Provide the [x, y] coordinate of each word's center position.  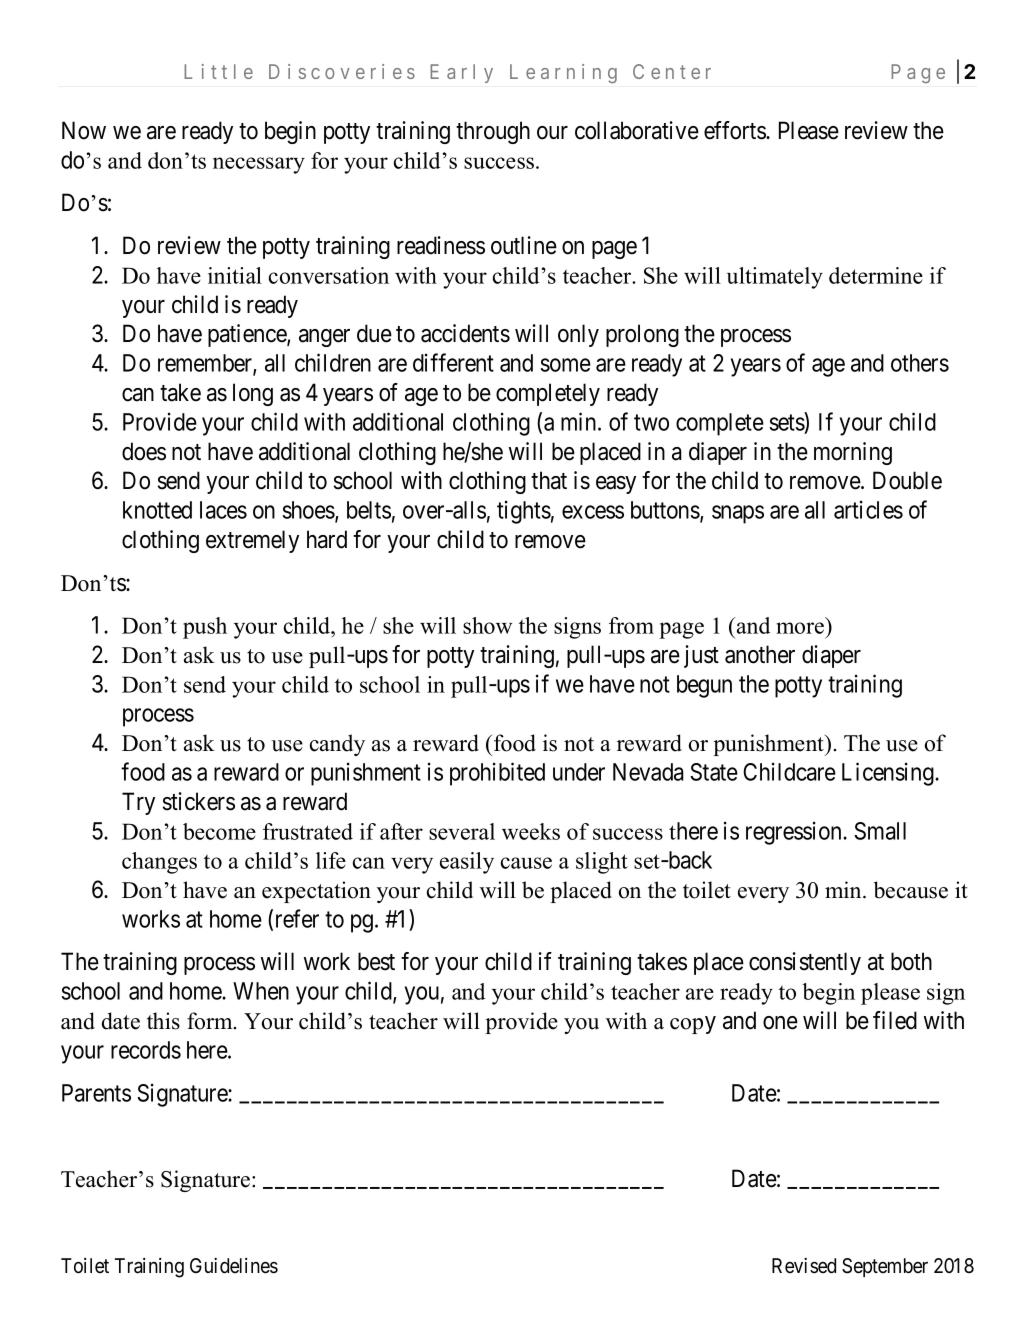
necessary [259, 165]
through [493, 132]
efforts [735, 130]
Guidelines [234, 1266]
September [885, 1267]
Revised [804, 1266]
